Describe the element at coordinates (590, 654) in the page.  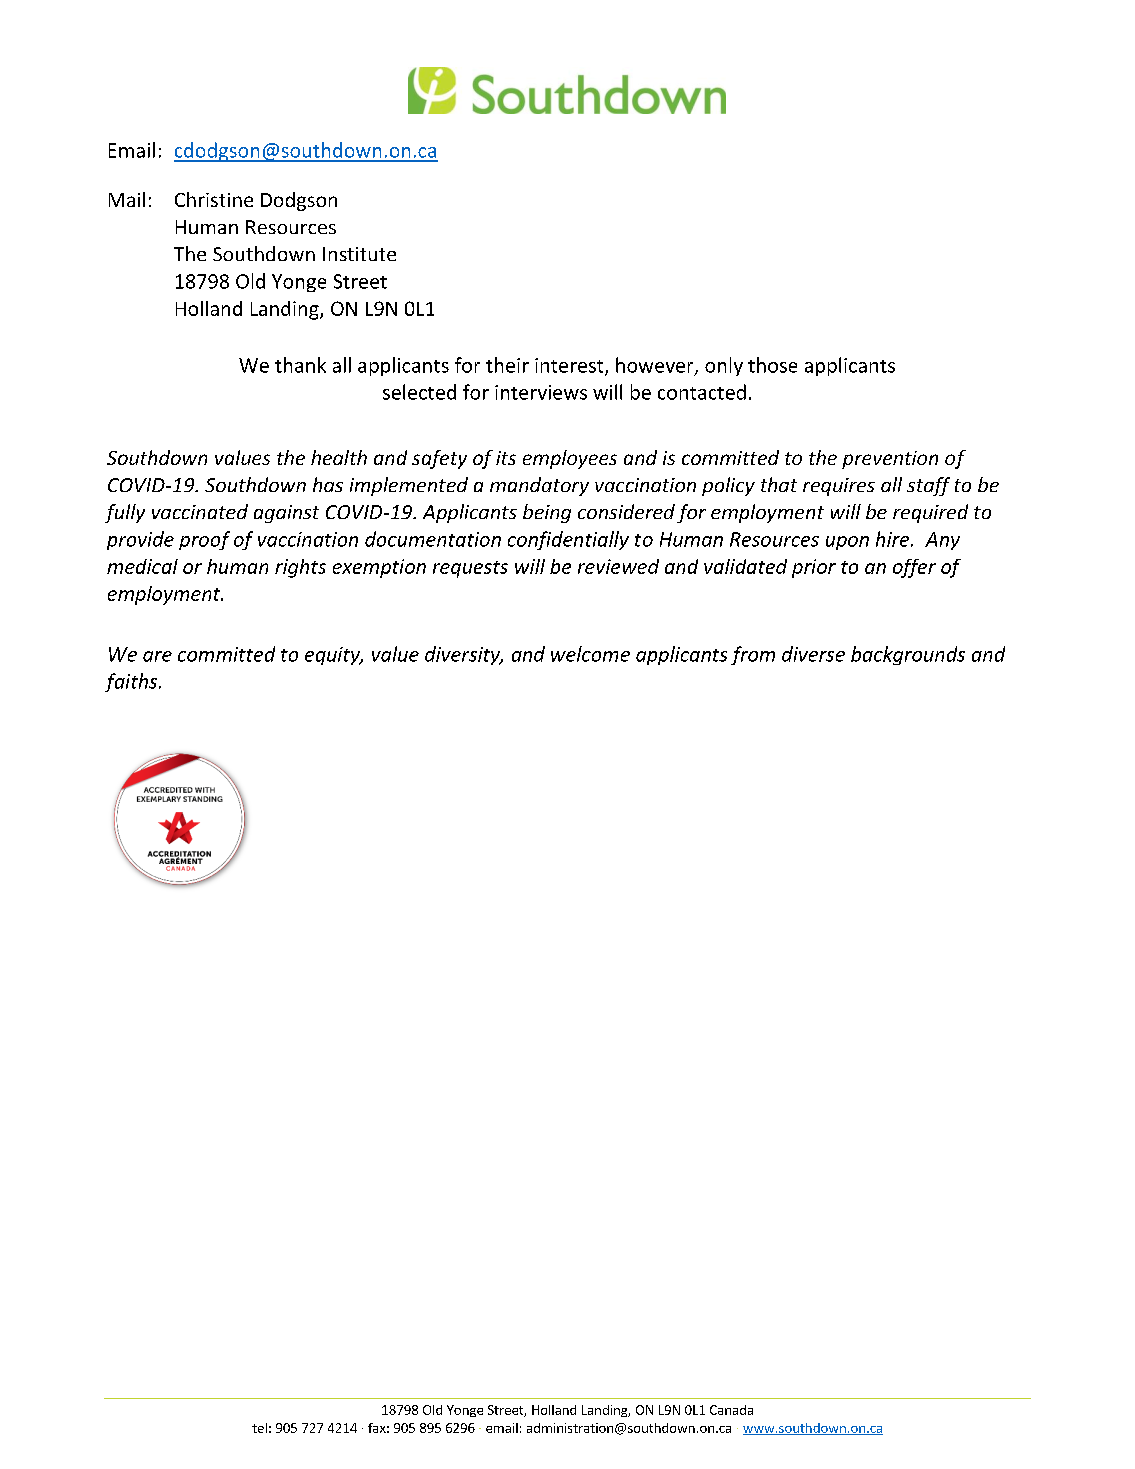
I see `welcome` at that location.
